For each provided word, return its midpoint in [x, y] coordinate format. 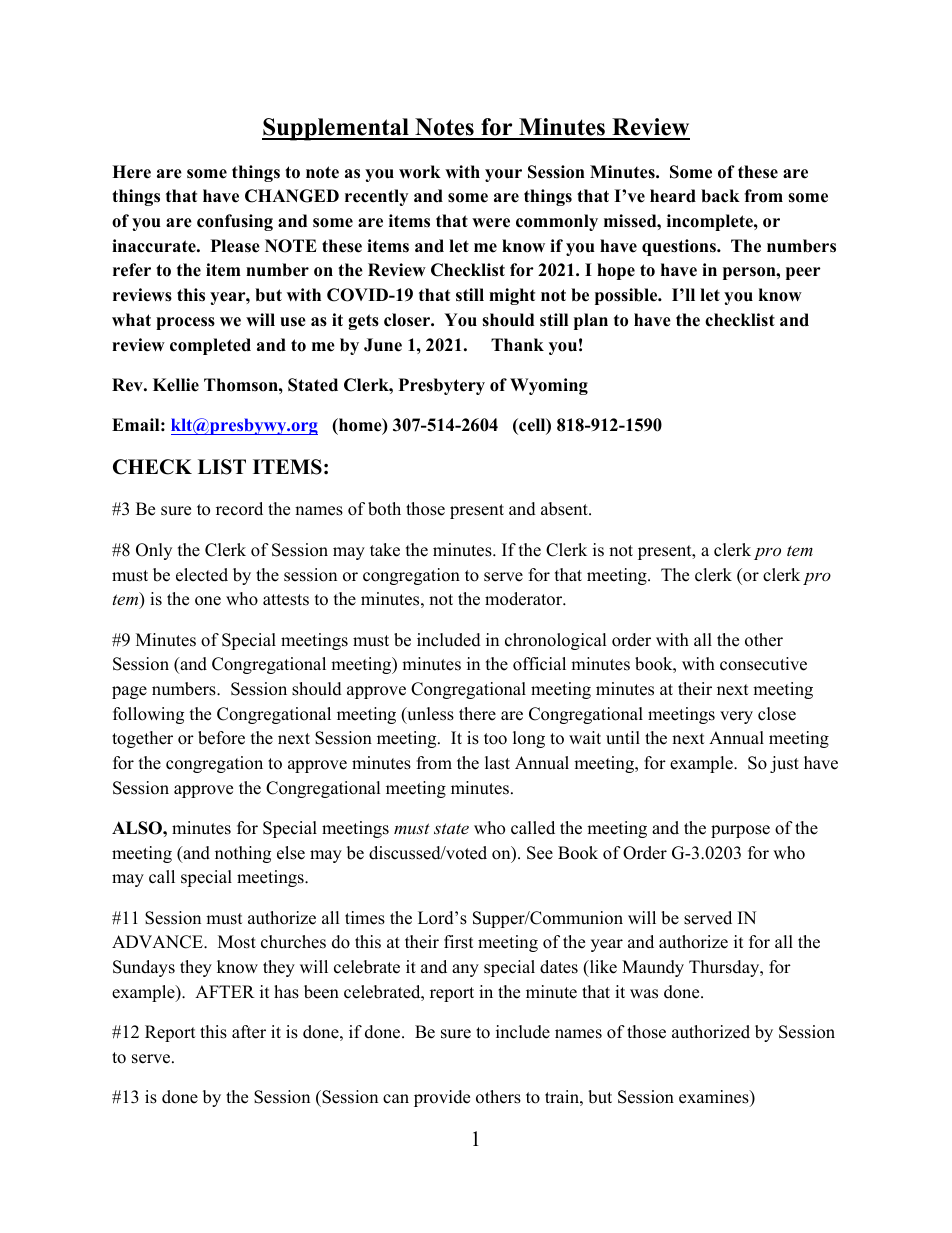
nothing [243, 854]
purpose [740, 831]
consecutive [763, 664]
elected [202, 575]
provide [442, 1098]
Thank [517, 344]
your [503, 175]
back [720, 196]
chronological [556, 641]
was [644, 994]
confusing [235, 222]
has [286, 992]
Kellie [176, 385]
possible [627, 296]
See [540, 853]
